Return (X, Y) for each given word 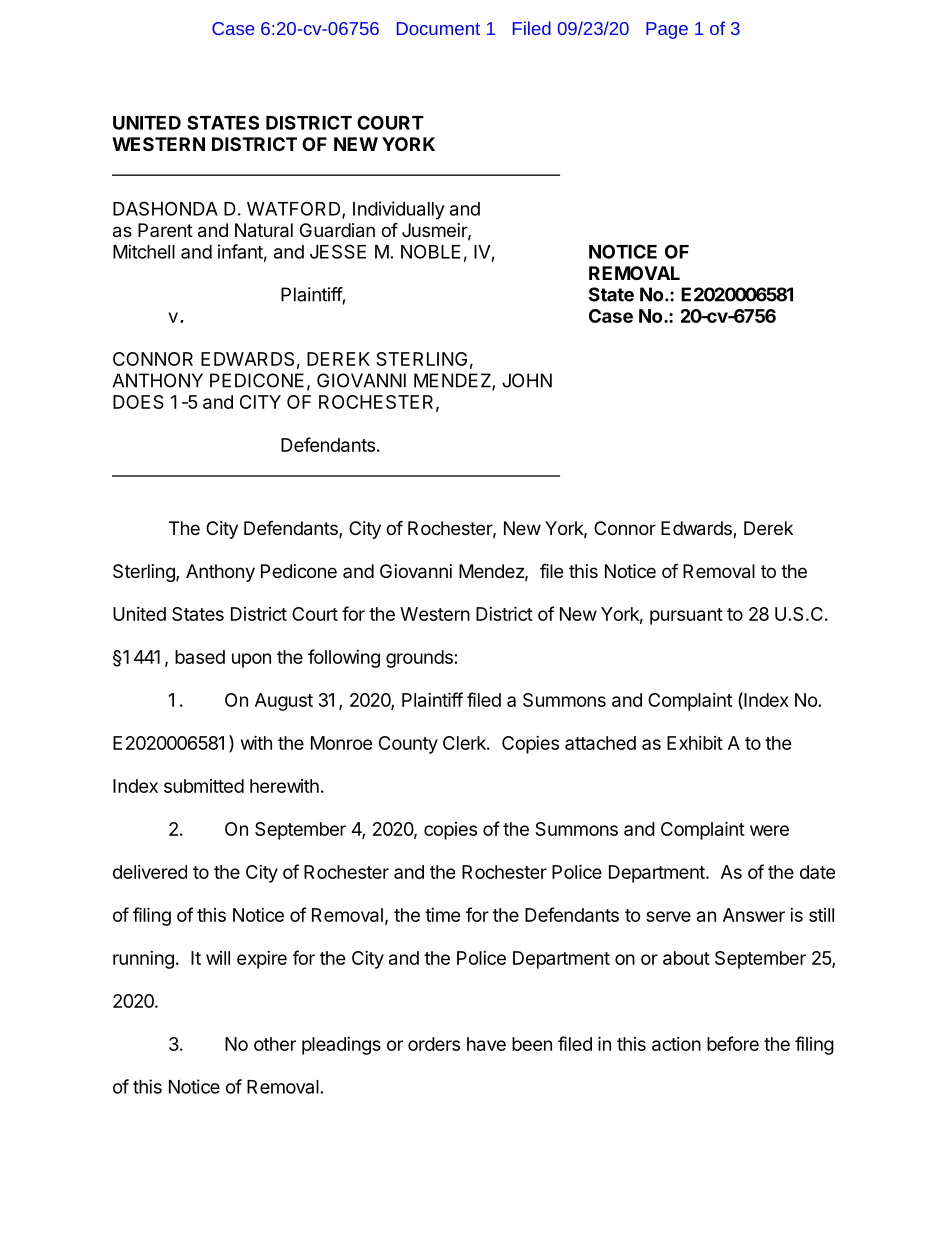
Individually (399, 210)
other (275, 1044)
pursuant (686, 616)
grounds (419, 659)
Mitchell (144, 251)
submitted (204, 786)
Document (438, 28)
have (486, 1044)
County (408, 745)
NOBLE (431, 251)
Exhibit (695, 743)
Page (667, 30)
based (200, 657)
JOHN (527, 380)
